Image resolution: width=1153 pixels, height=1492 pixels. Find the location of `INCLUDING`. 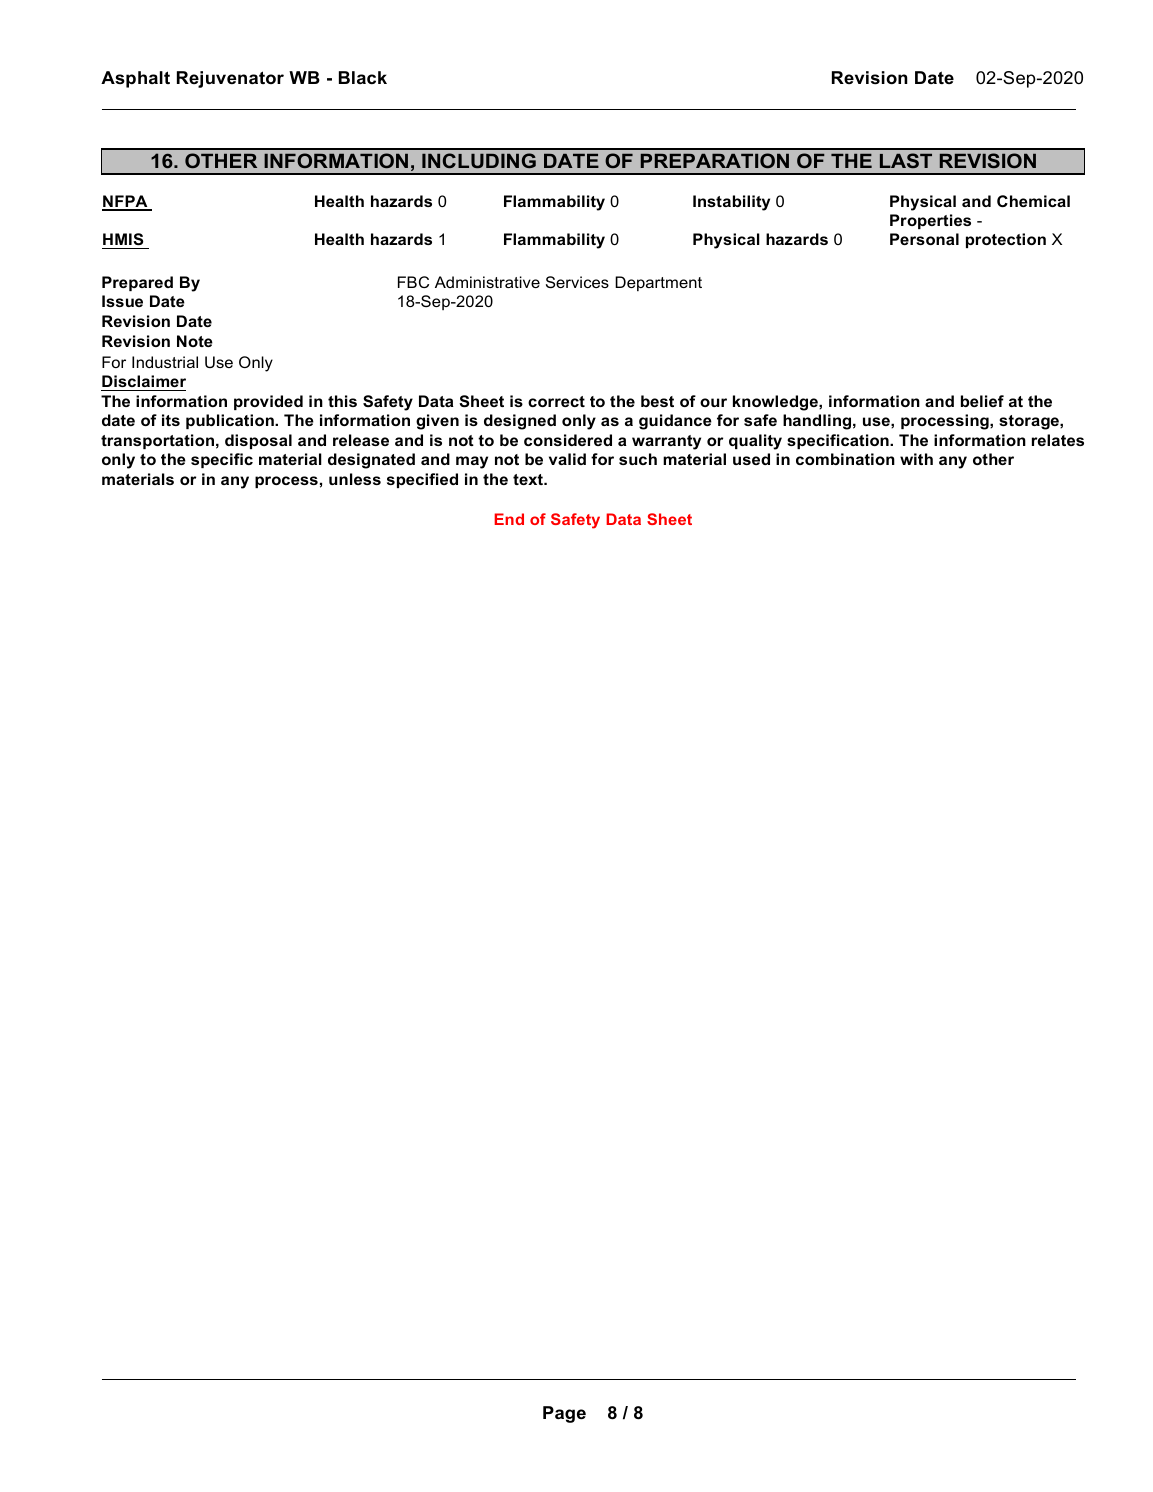

INCLUDING is located at coordinates (479, 160).
